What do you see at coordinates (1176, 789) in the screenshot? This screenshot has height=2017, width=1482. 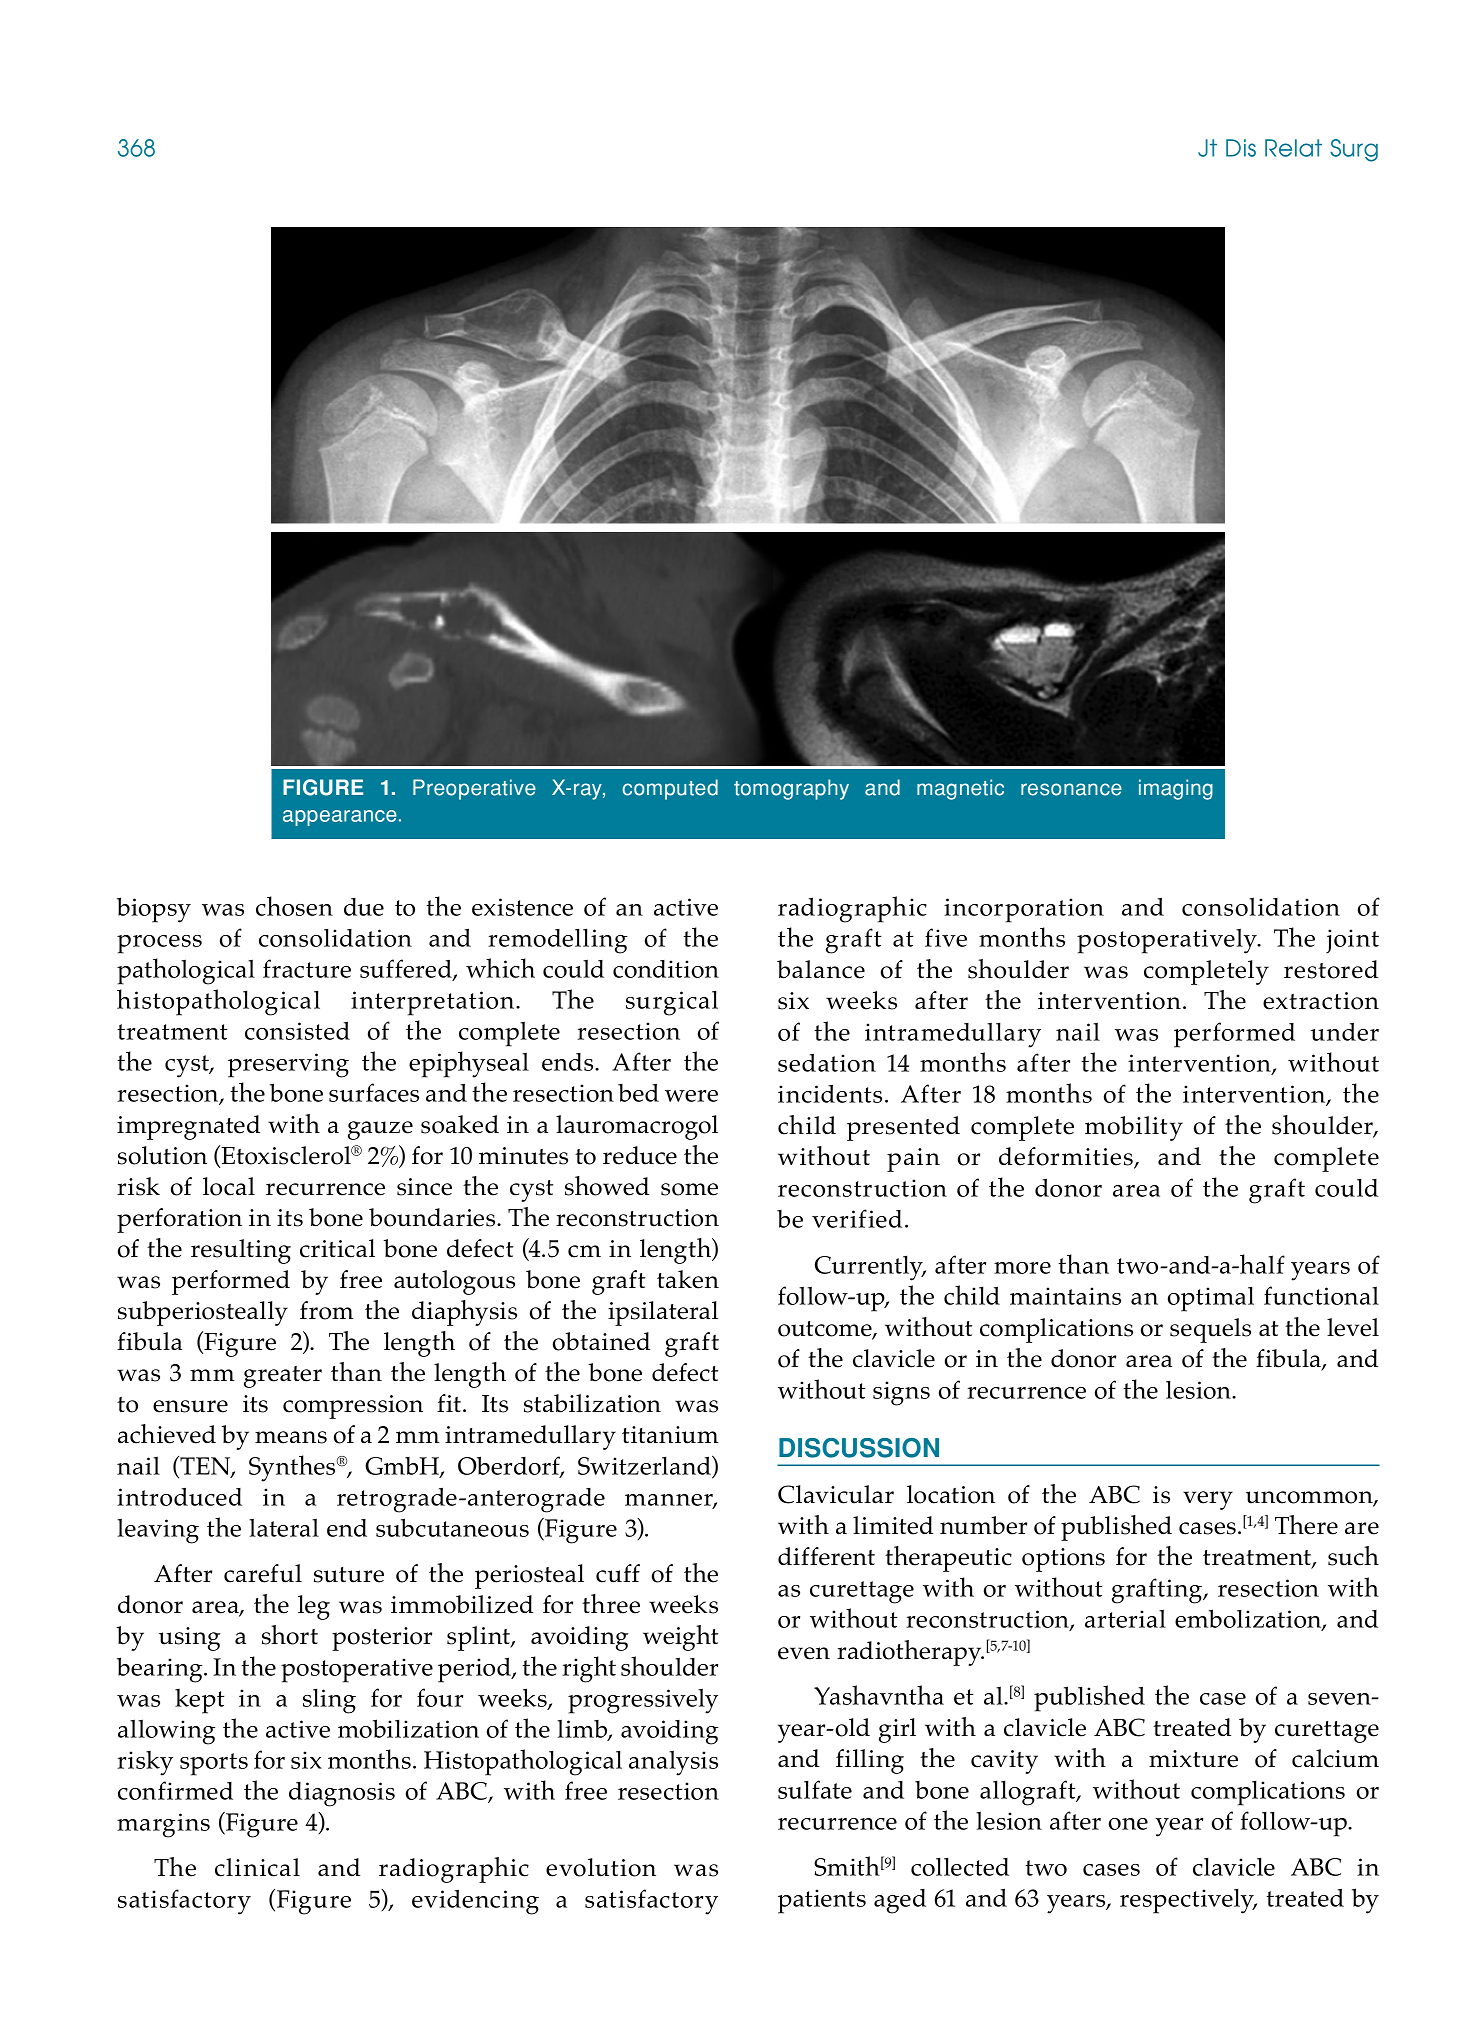 I see `imaging` at bounding box center [1176, 789].
